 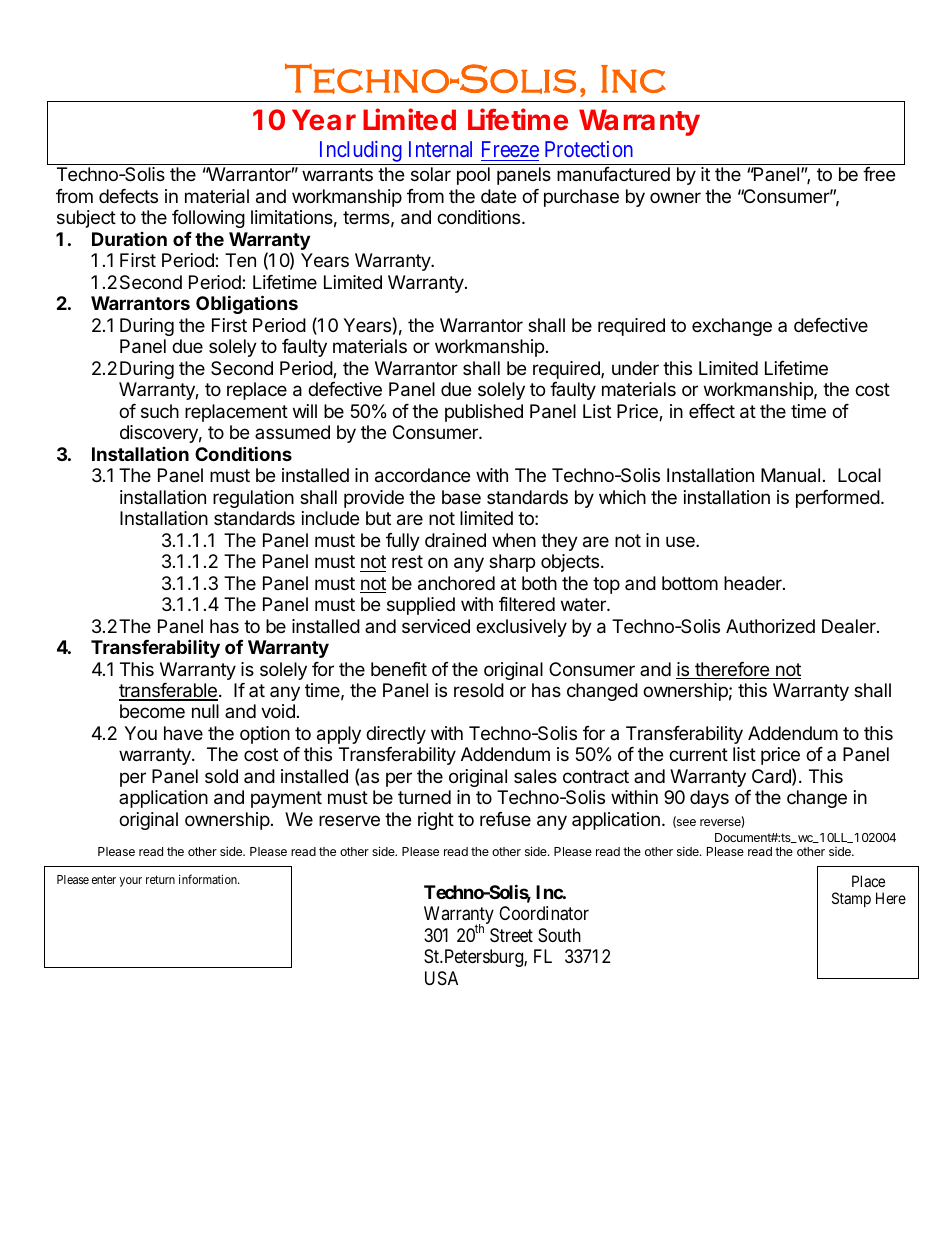 What do you see at coordinates (511, 935) in the screenshot?
I see `Street` at bounding box center [511, 935].
